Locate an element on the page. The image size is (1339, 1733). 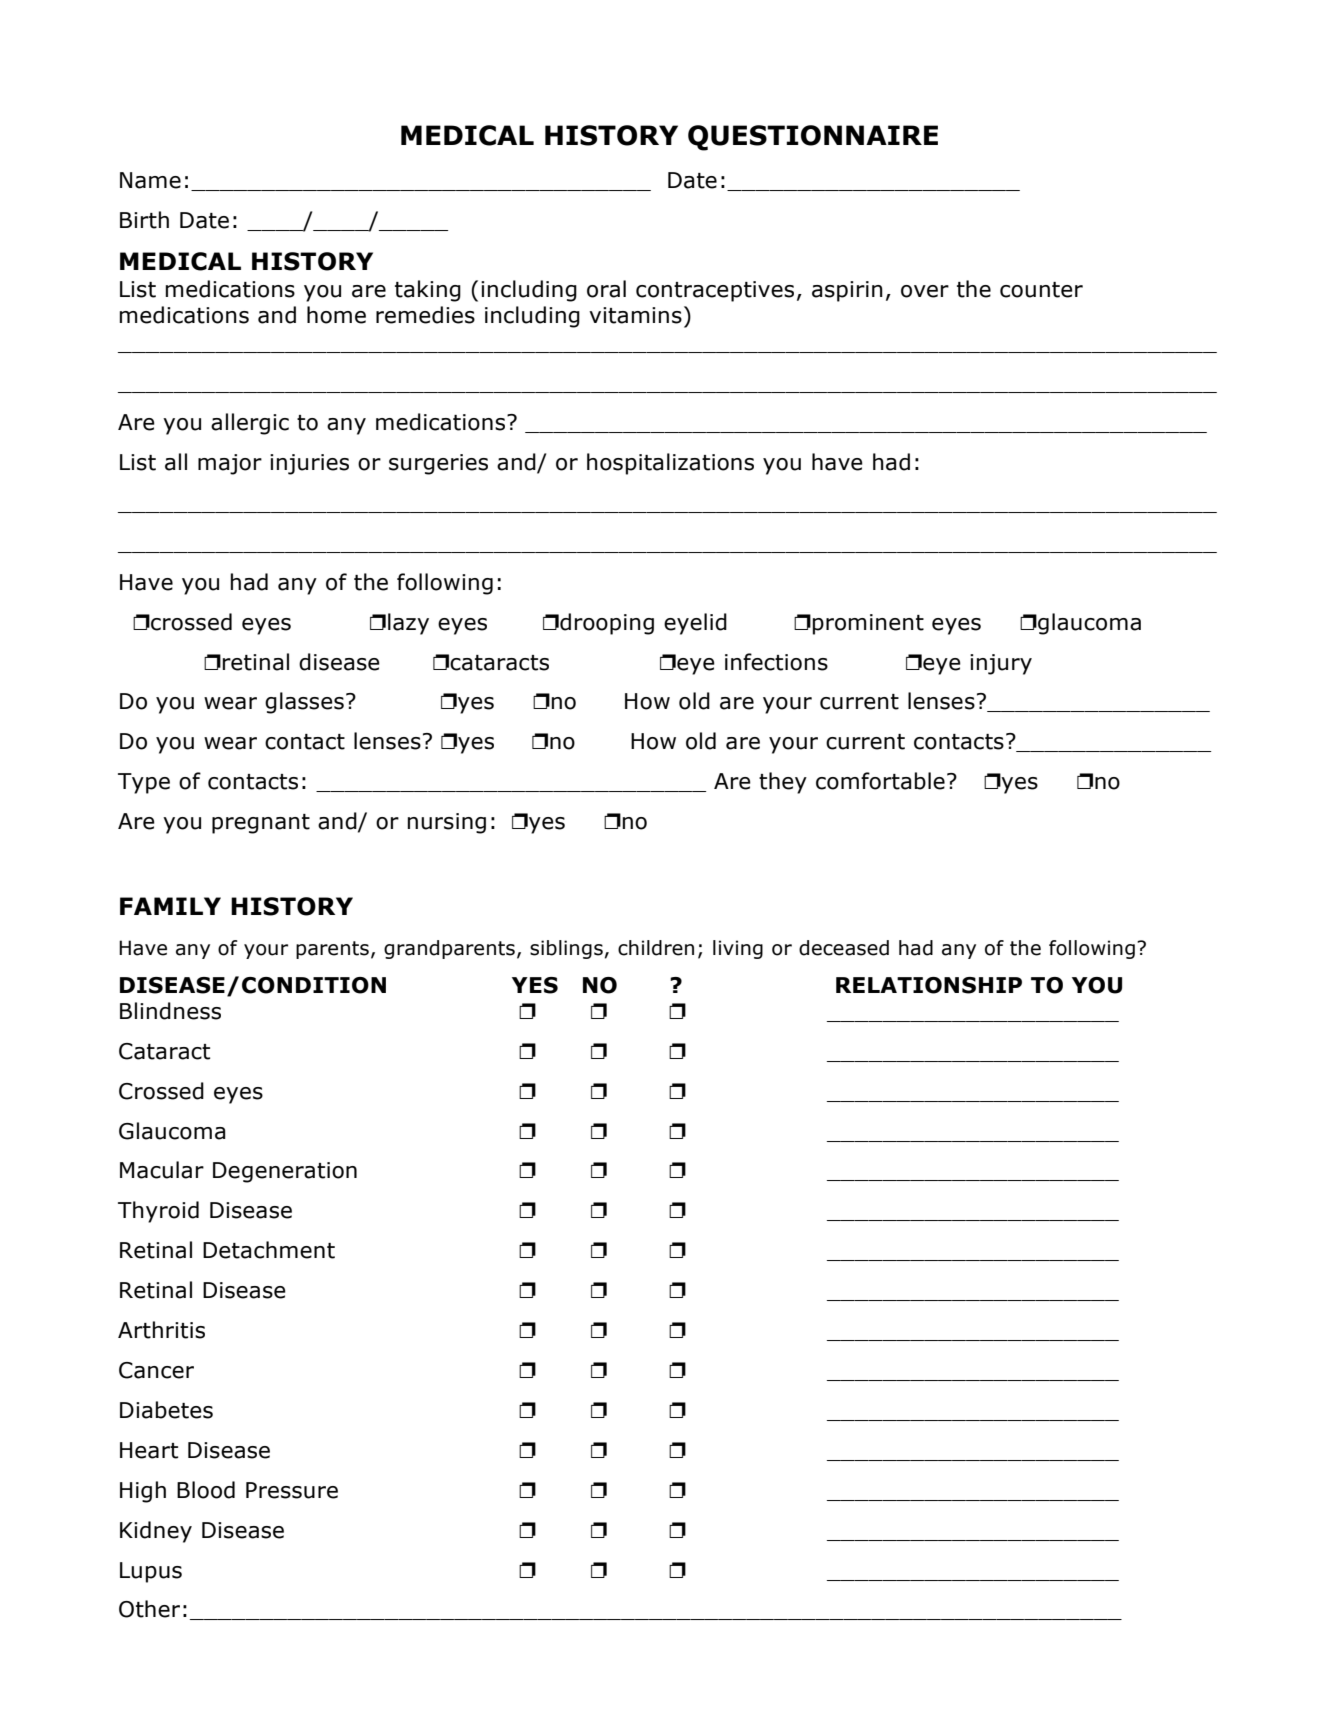
Pressure is located at coordinates (292, 1490).
